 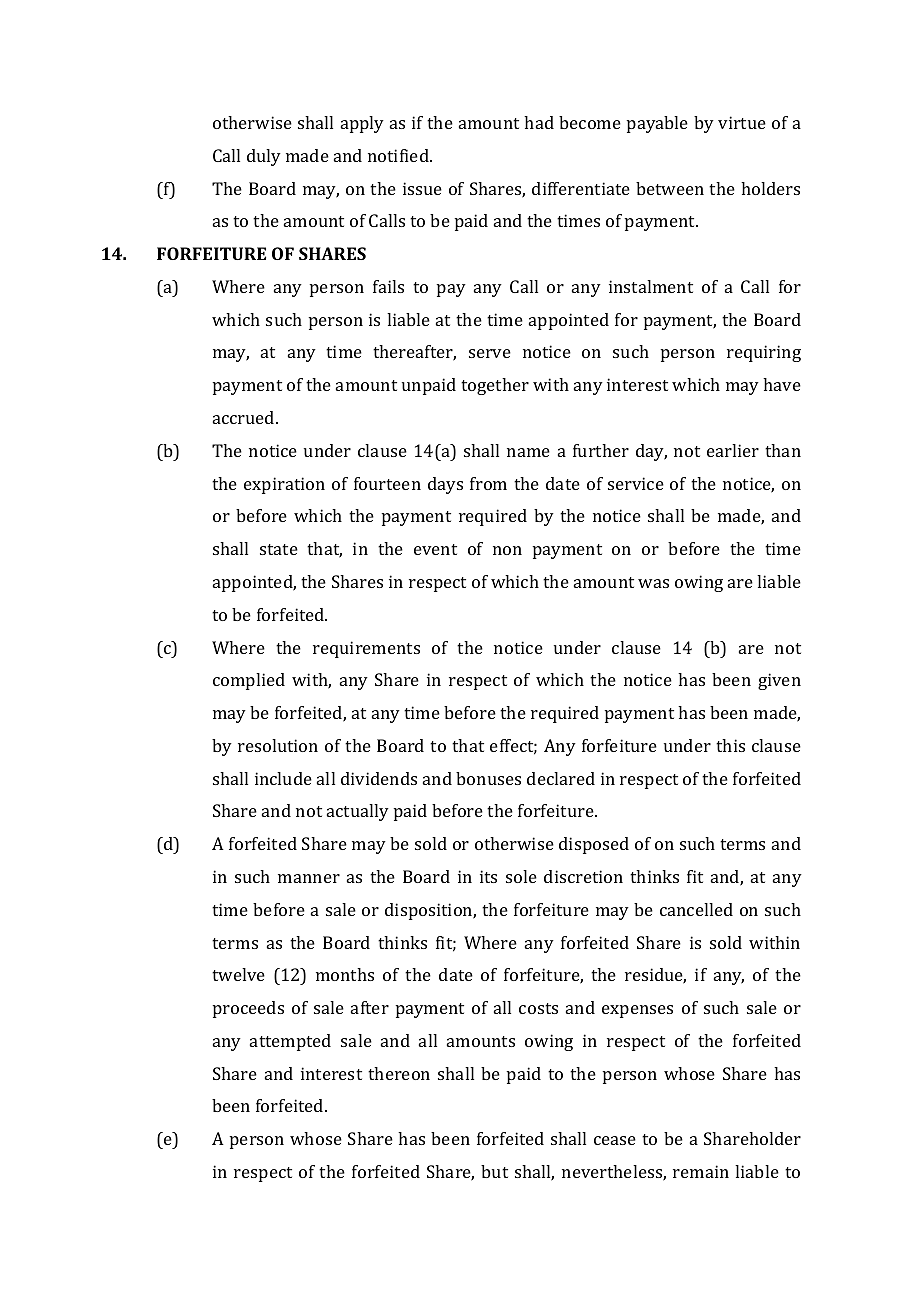 I want to click on virtue, so click(x=742, y=122).
